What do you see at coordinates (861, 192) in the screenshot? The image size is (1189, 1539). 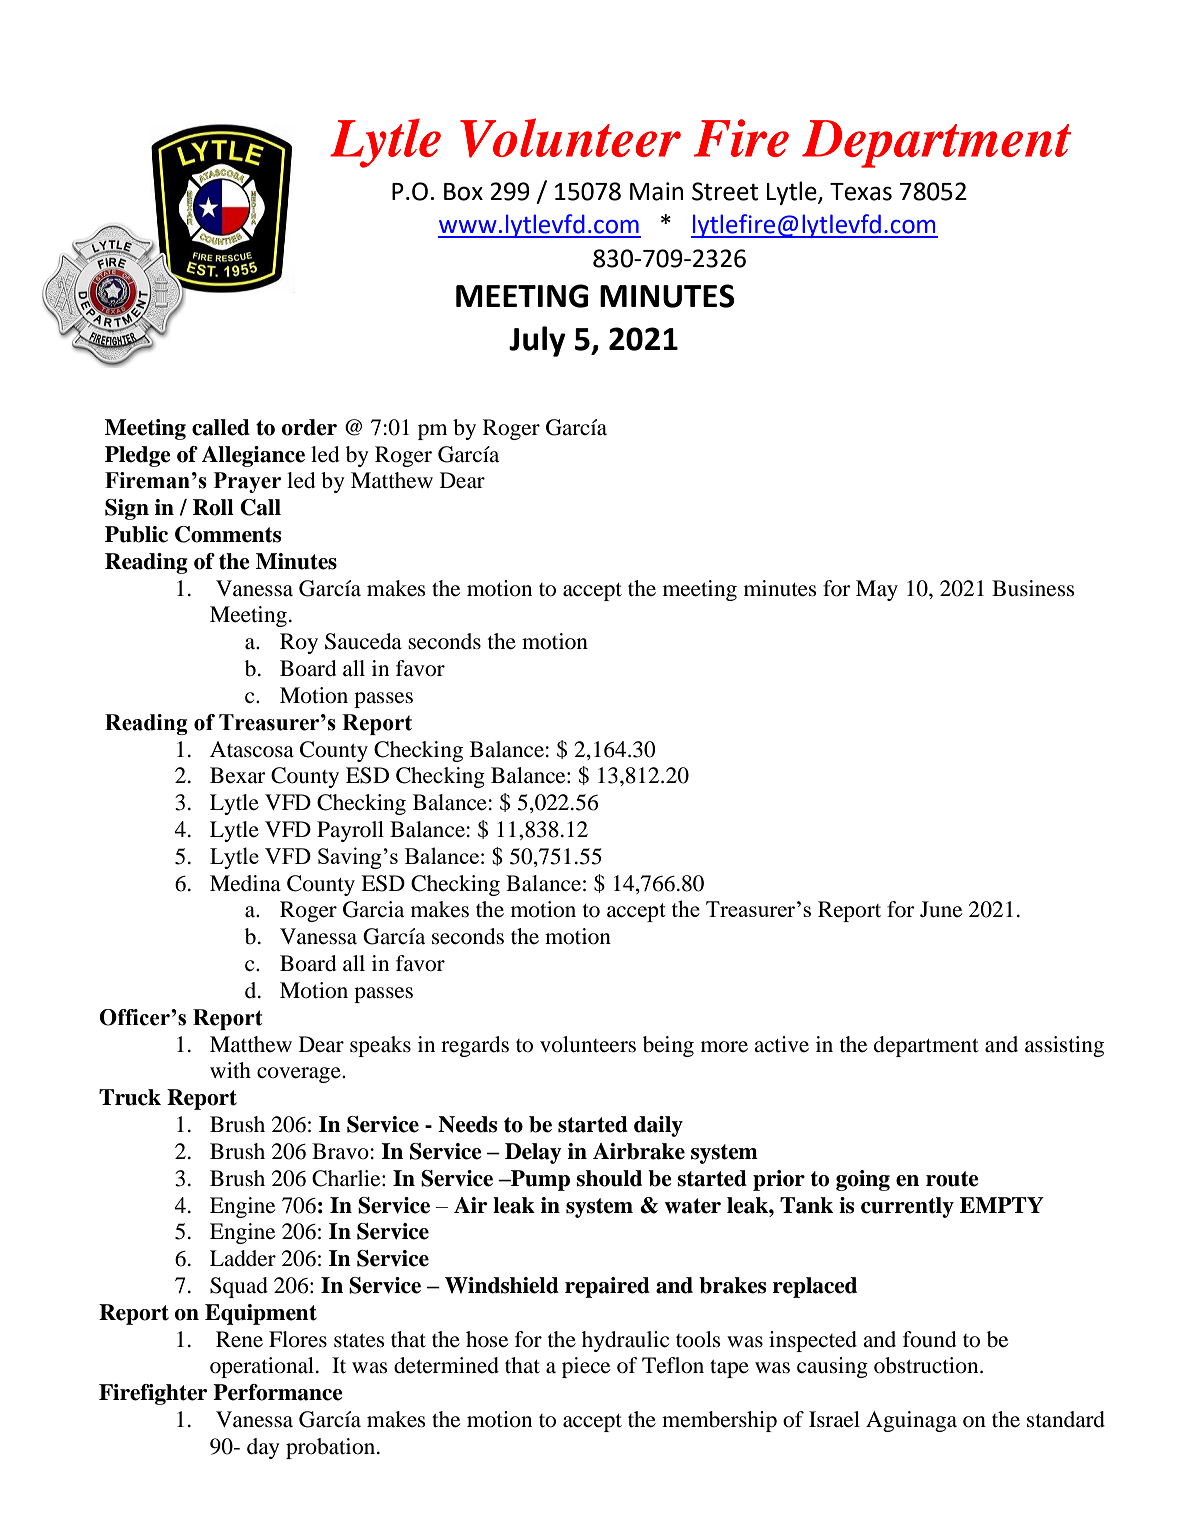 I see `Texas` at bounding box center [861, 192].
